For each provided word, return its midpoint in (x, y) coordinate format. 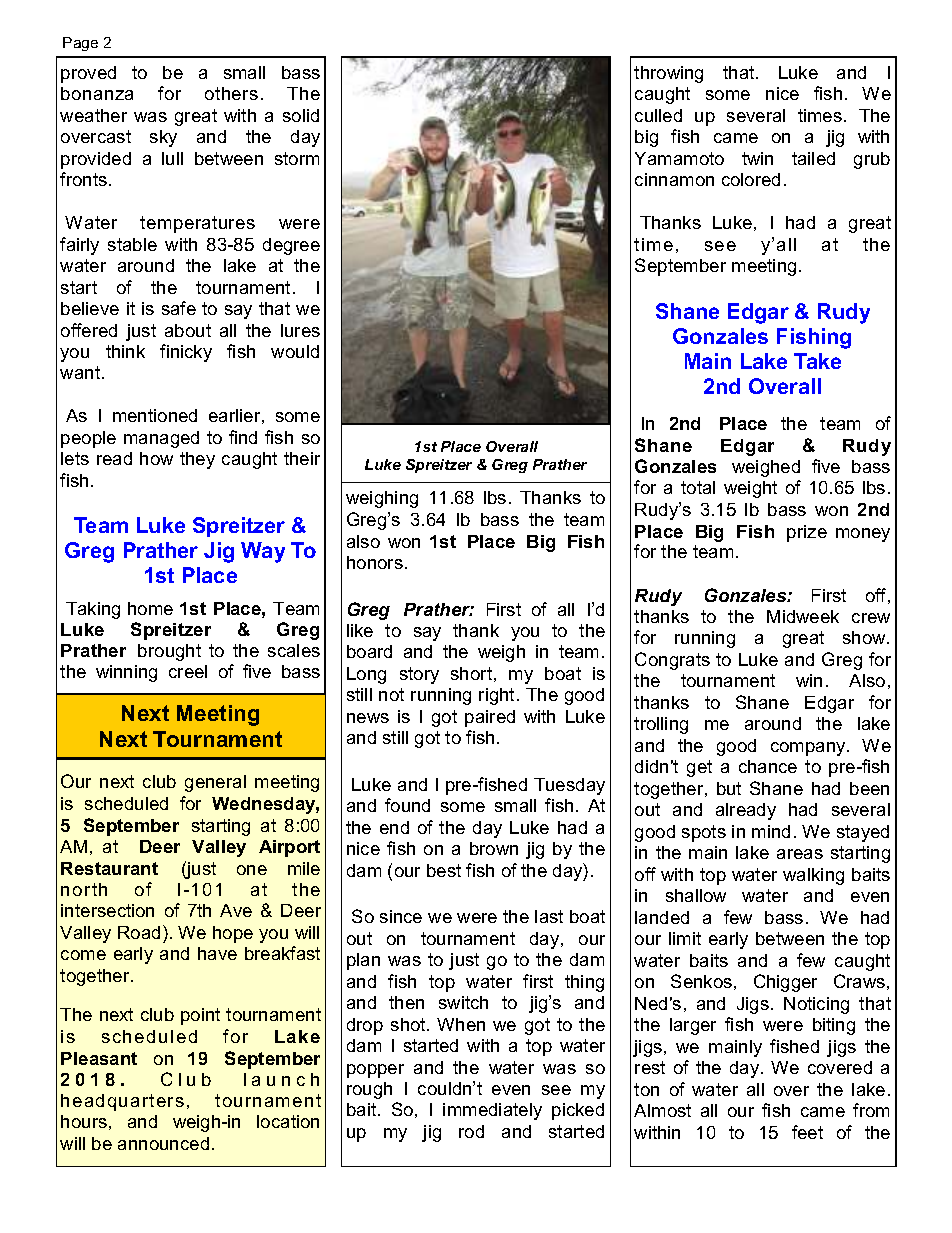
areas (800, 854)
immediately (492, 1111)
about (188, 330)
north (84, 889)
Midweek (803, 616)
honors (375, 562)
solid (301, 115)
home (150, 608)
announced (163, 1143)
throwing (668, 74)
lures (300, 330)
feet (807, 1132)
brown (494, 848)
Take (817, 361)
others (231, 93)
